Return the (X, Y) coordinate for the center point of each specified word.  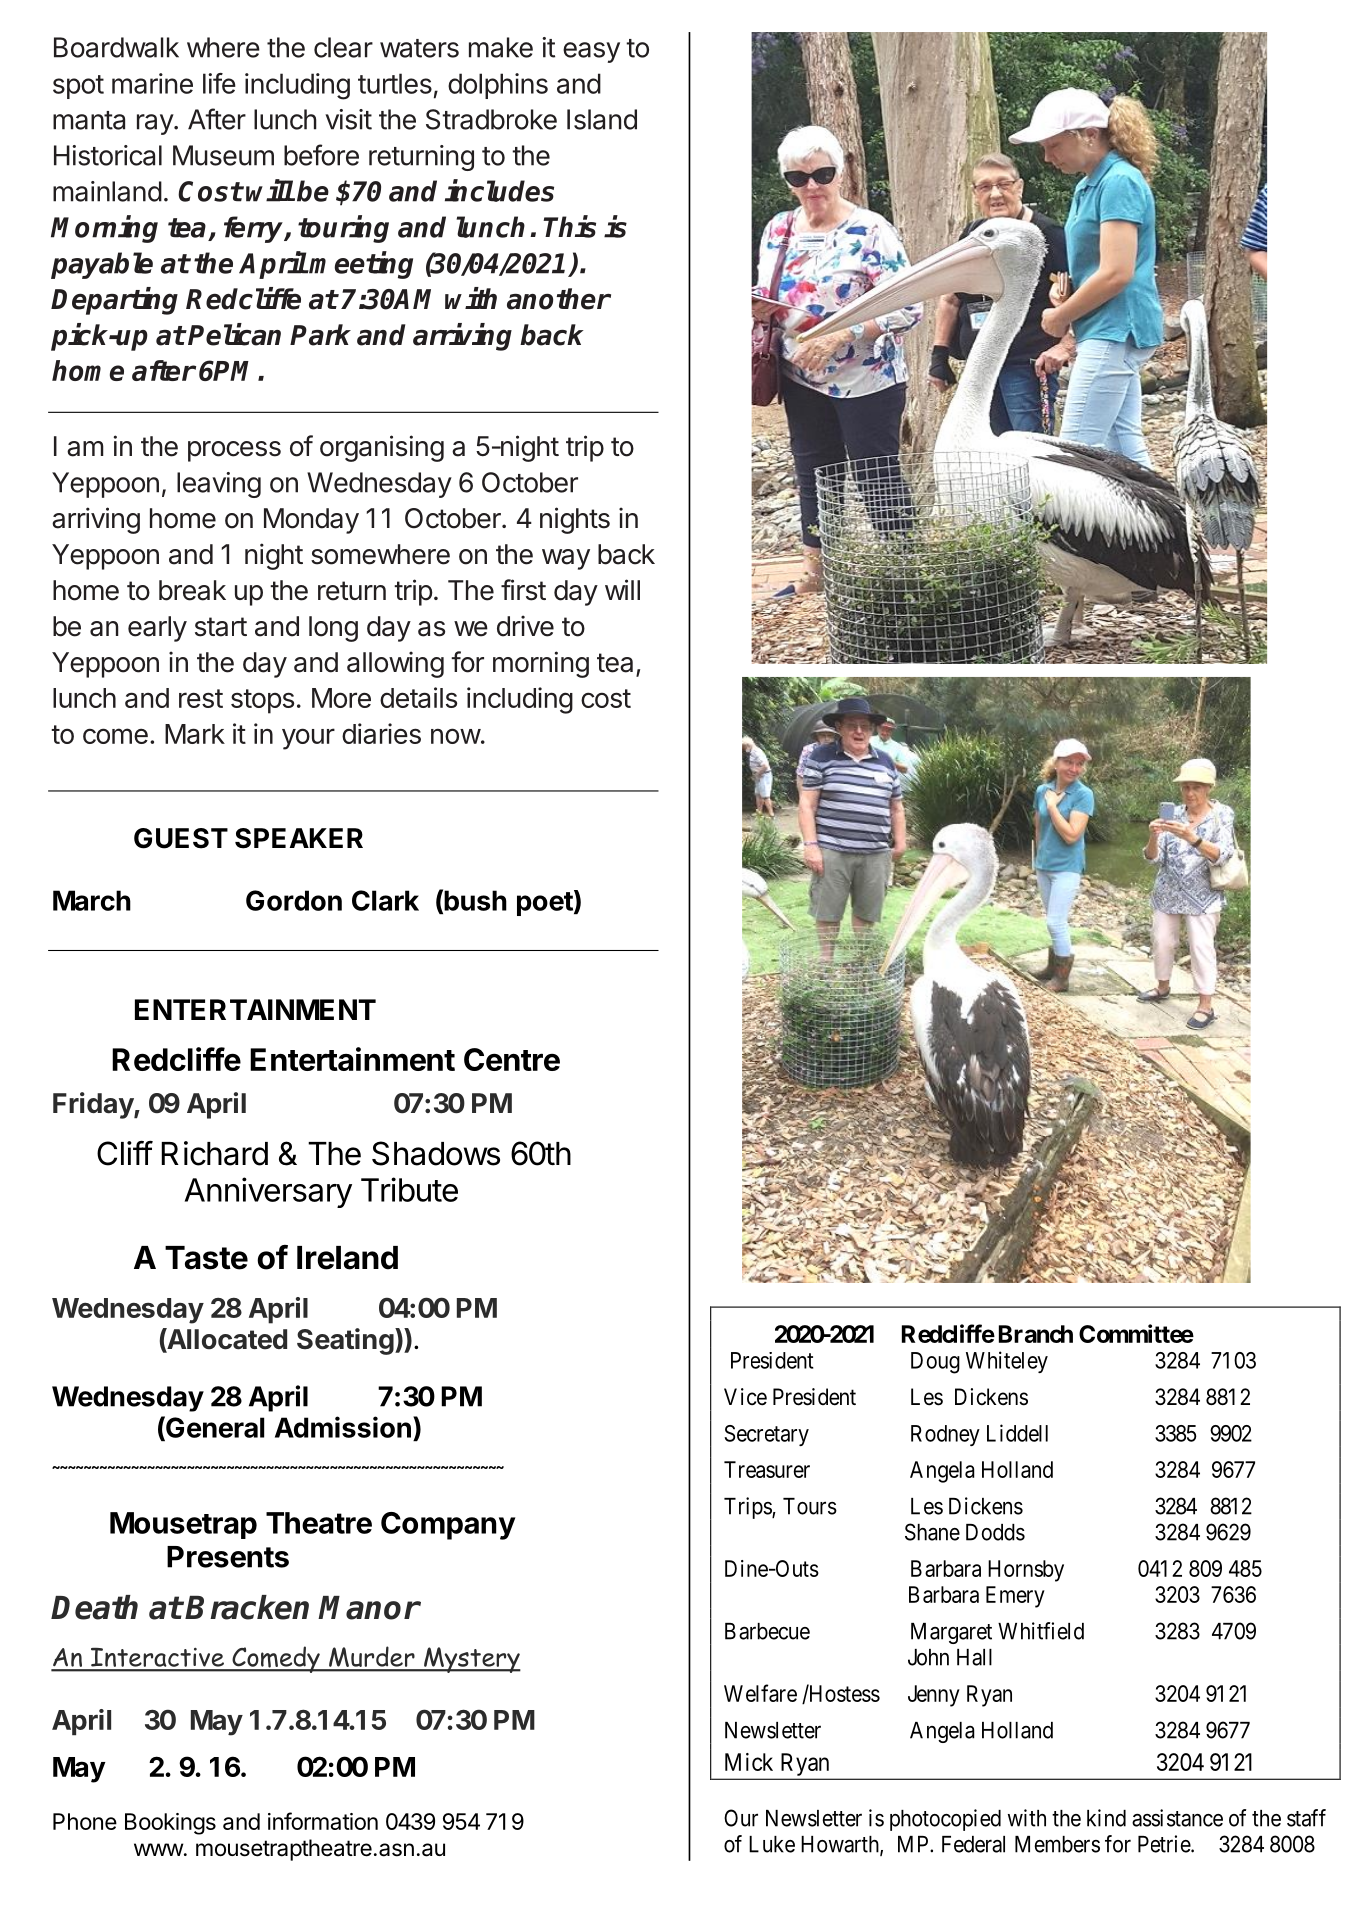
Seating (345, 1341)
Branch (1036, 1334)
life (219, 83)
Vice (745, 1397)
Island (602, 119)
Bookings (170, 1824)
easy (591, 52)
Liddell (1017, 1433)
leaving (219, 485)
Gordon (294, 900)
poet (545, 904)
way (566, 559)
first (523, 590)
